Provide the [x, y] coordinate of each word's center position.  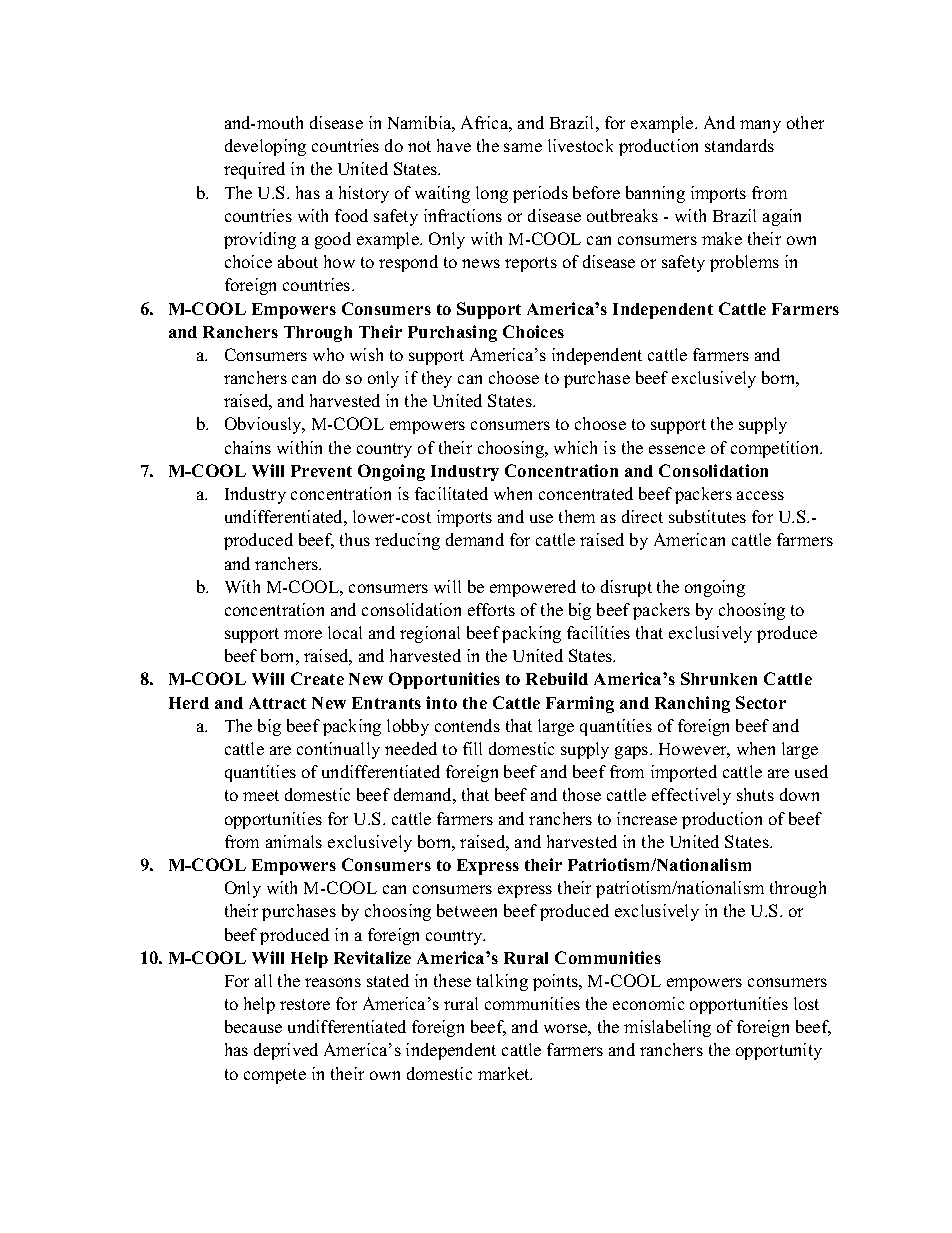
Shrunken [719, 678]
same [523, 147]
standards [739, 145]
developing [265, 147]
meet [261, 795]
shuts [755, 794]
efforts [491, 609]
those [582, 794]
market [505, 1073]
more [303, 634]
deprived [286, 1051]
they [437, 379]
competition [776, 449]
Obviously [264, 425]
